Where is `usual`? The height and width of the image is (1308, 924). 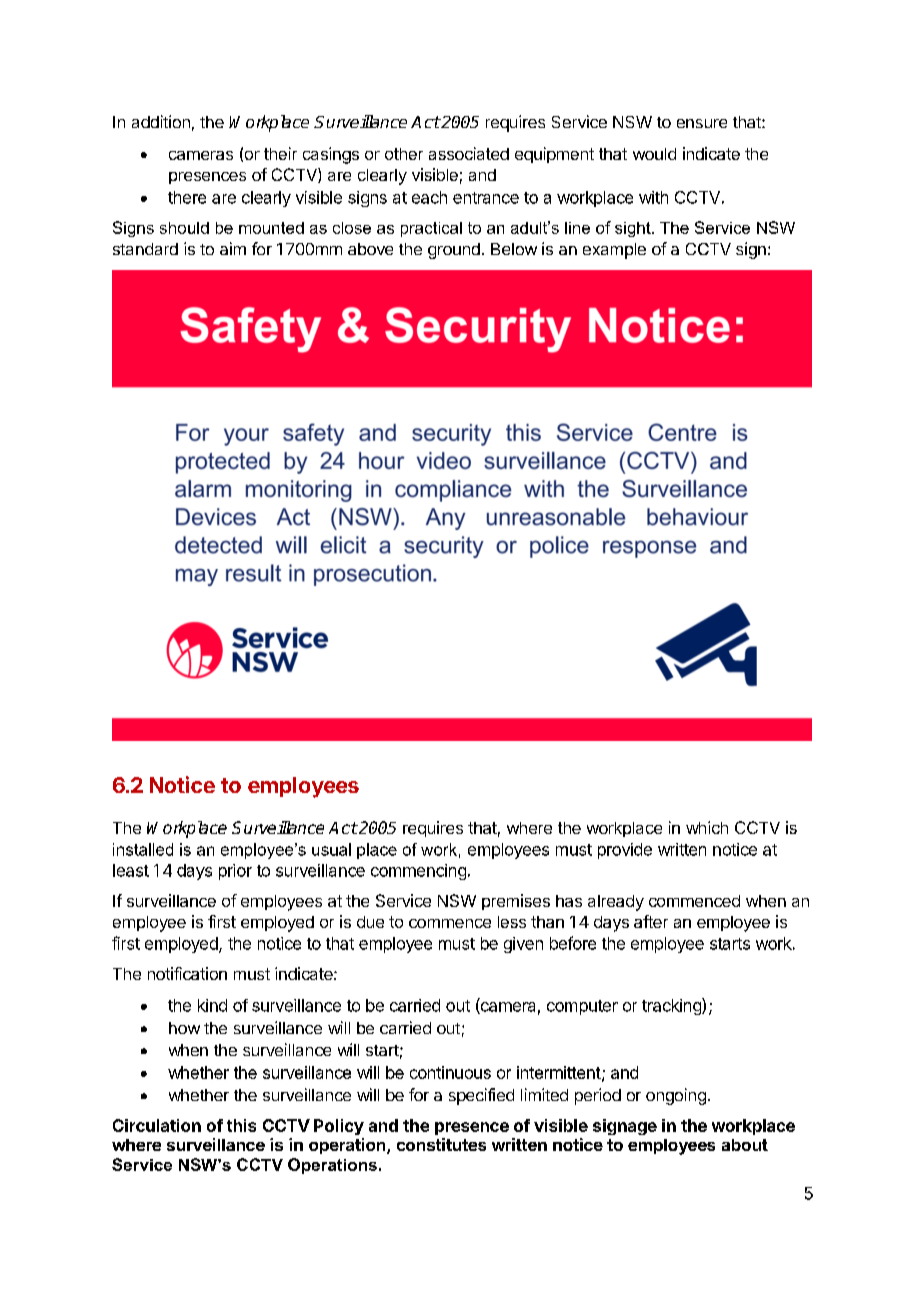 usual is located at coordinates (331, 849).
